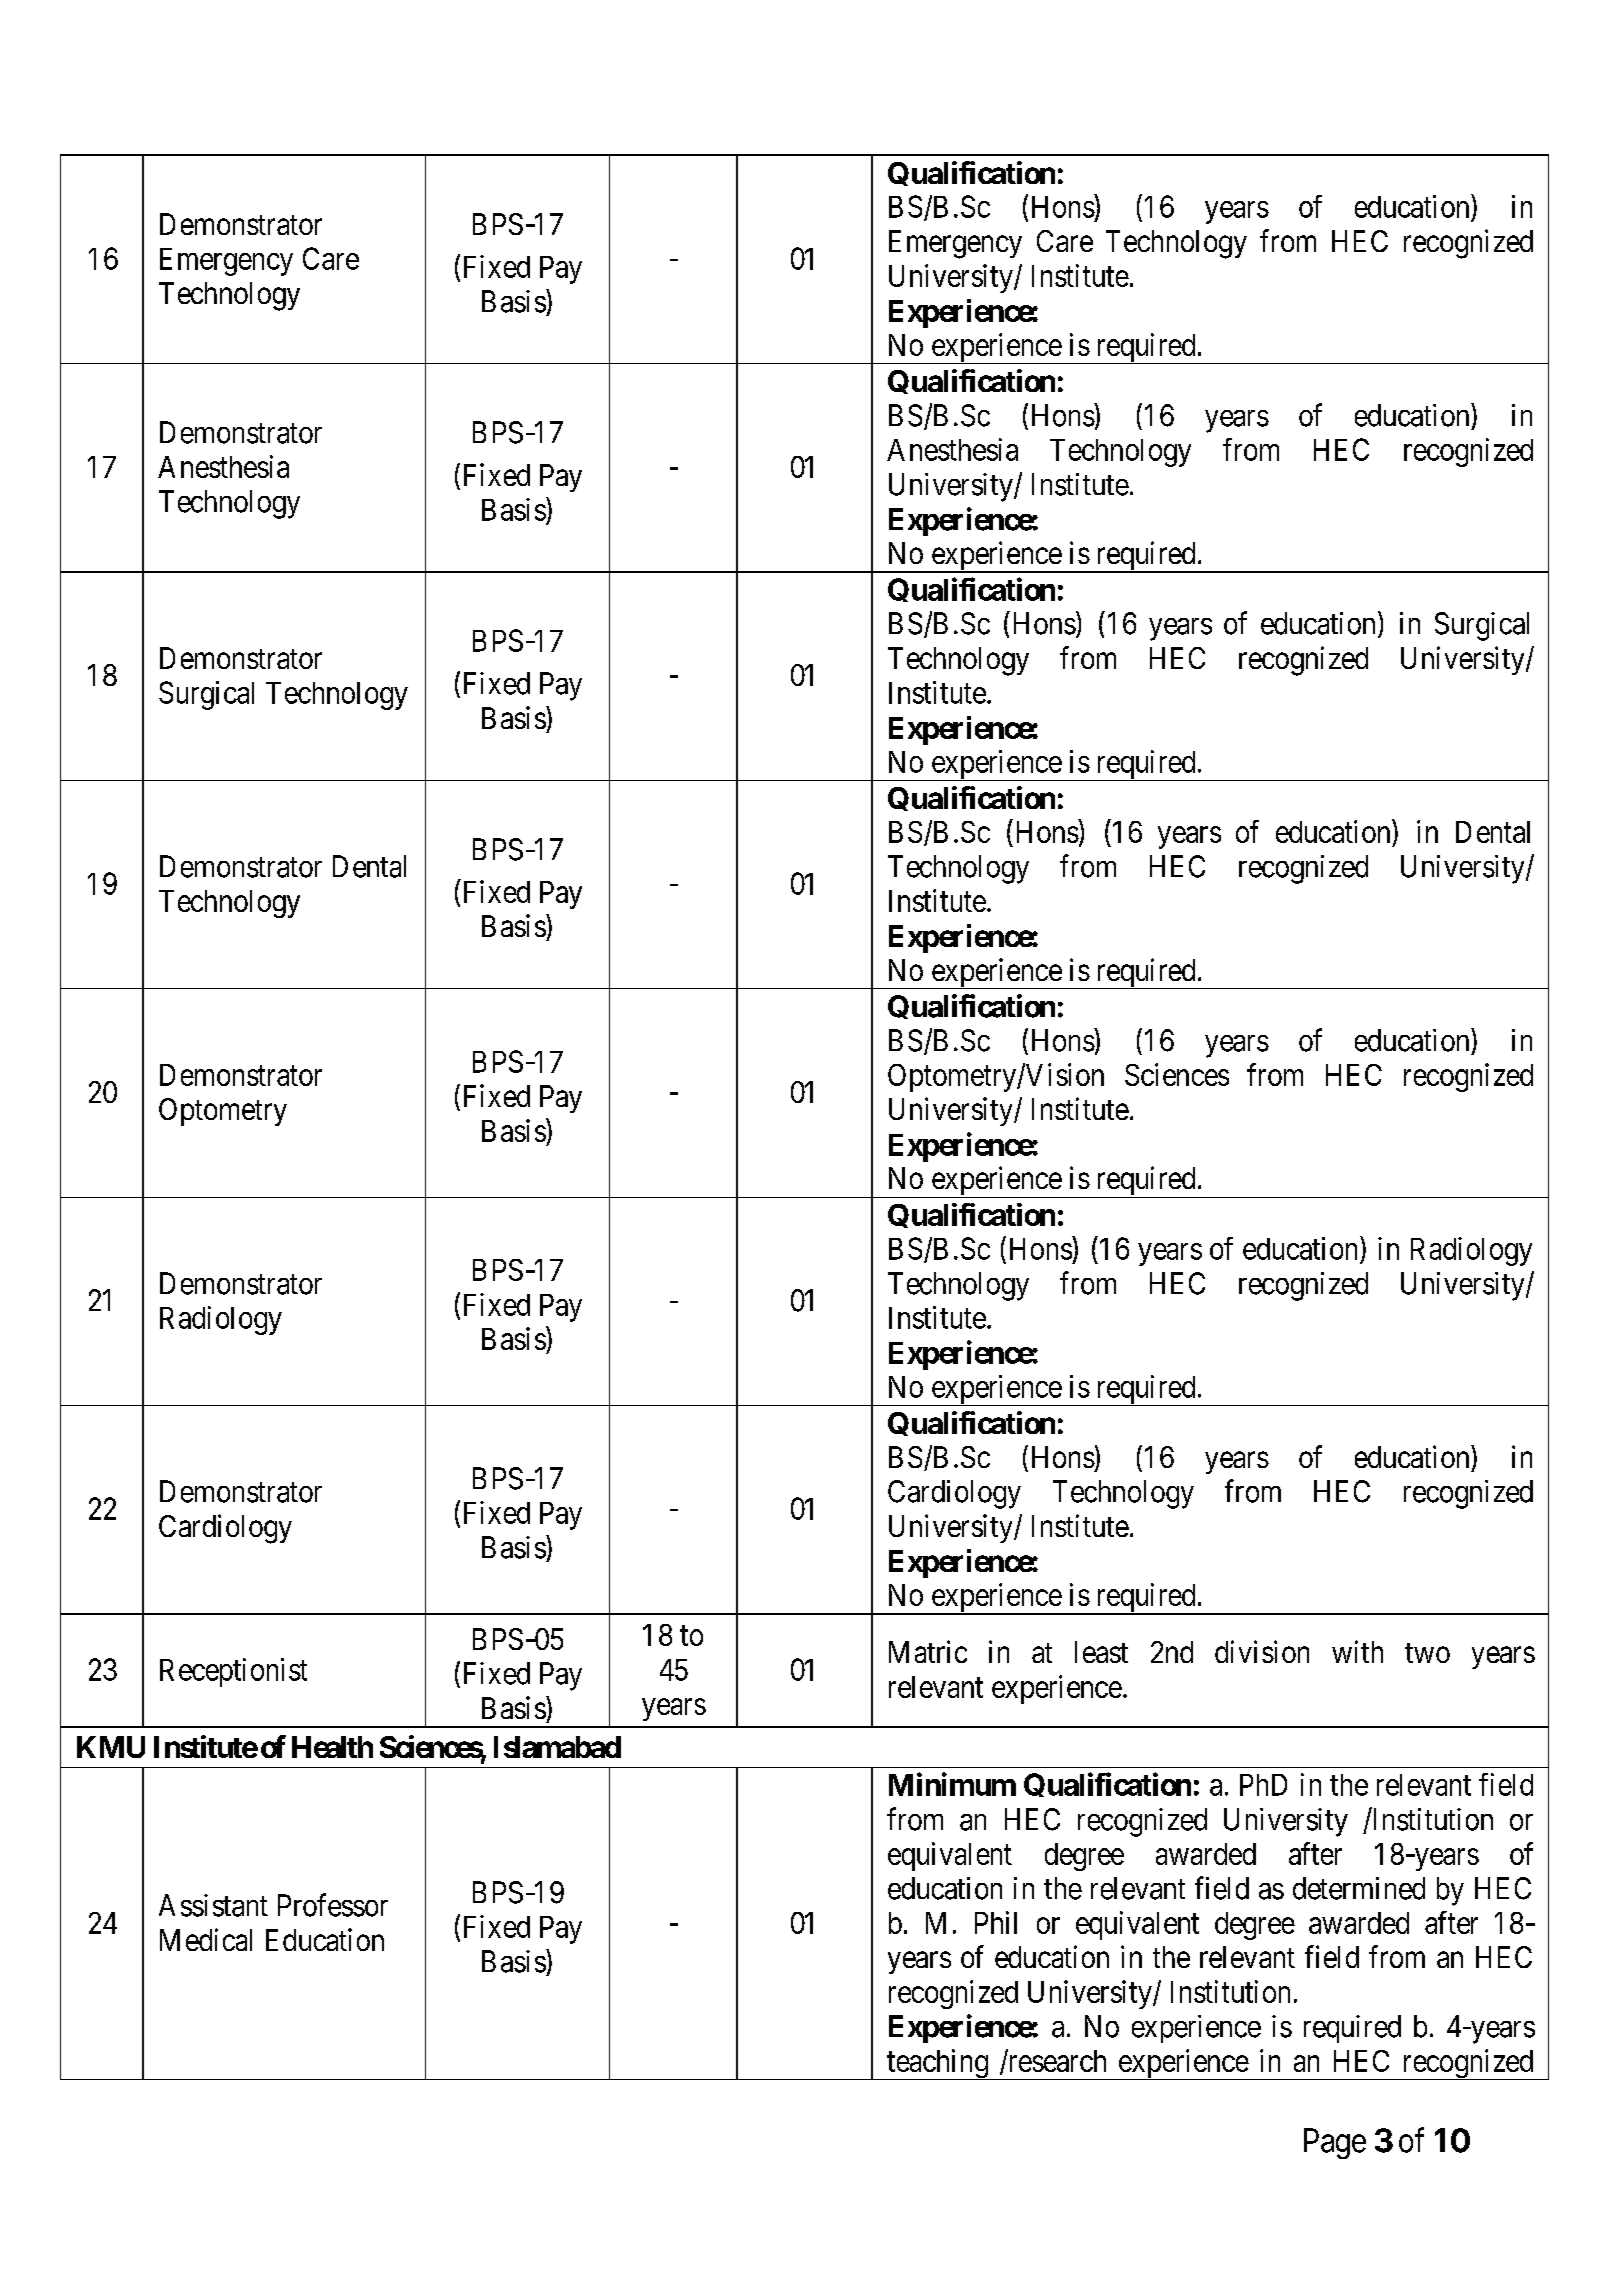 This screenshot has width=1623, height=2296. Describe the element at coordinates (1101, 1652) in the screenshot. I see `least` at that location.
